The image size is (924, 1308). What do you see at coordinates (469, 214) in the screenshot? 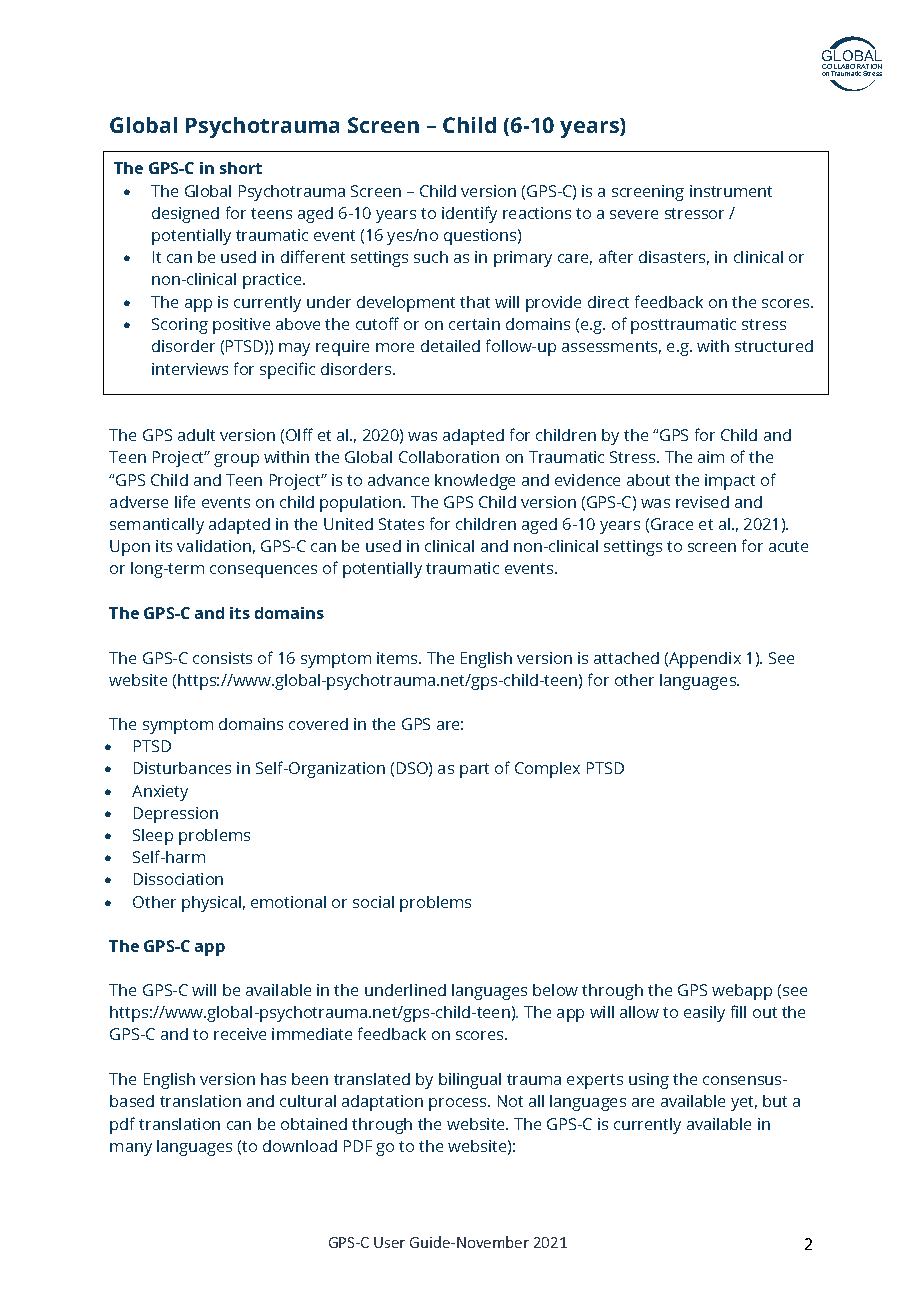
I see `identify` at bounding box center [469, 214].
